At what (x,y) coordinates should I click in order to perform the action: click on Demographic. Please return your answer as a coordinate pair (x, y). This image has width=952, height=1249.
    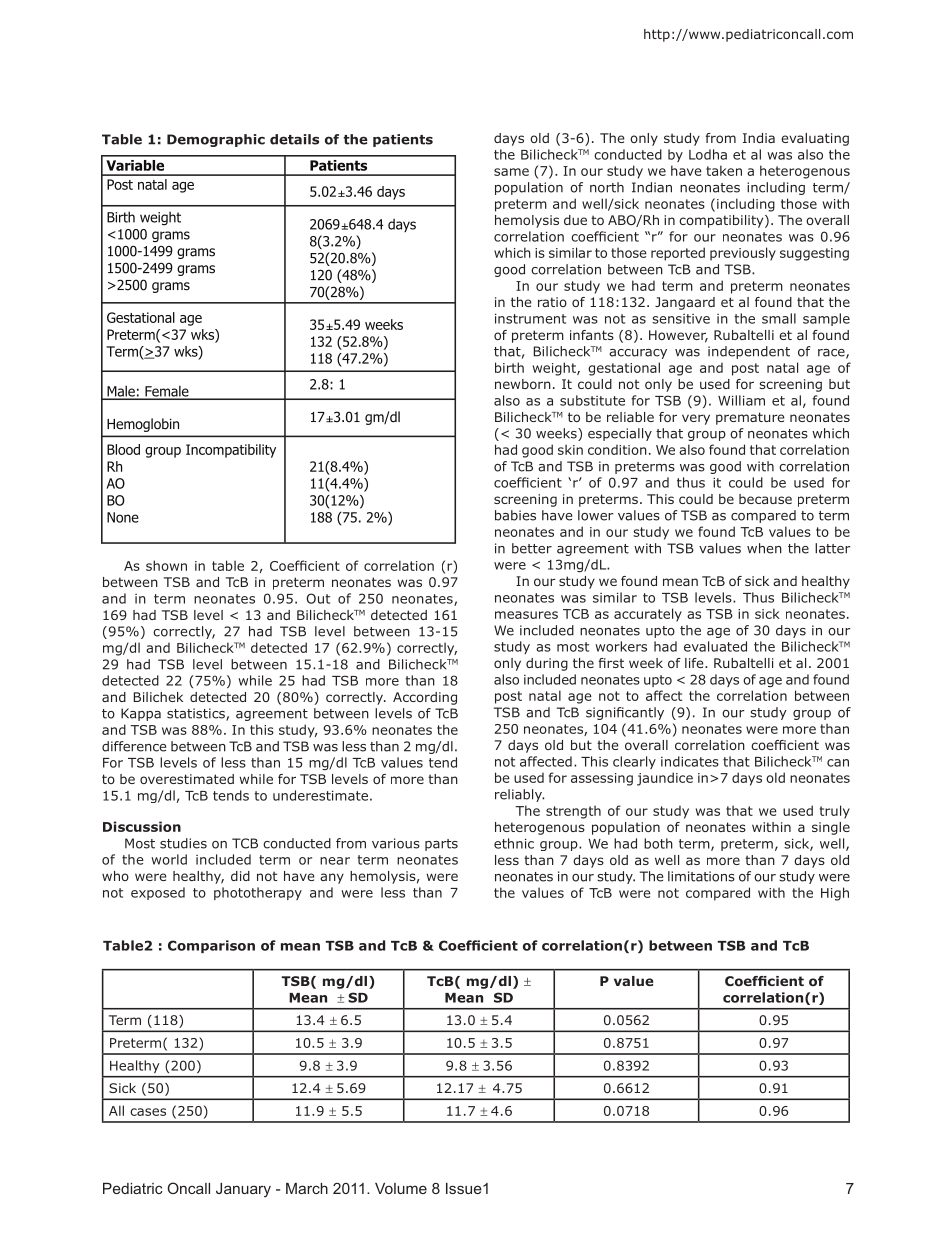
    Looking at the image, I should click on (216, 140).
